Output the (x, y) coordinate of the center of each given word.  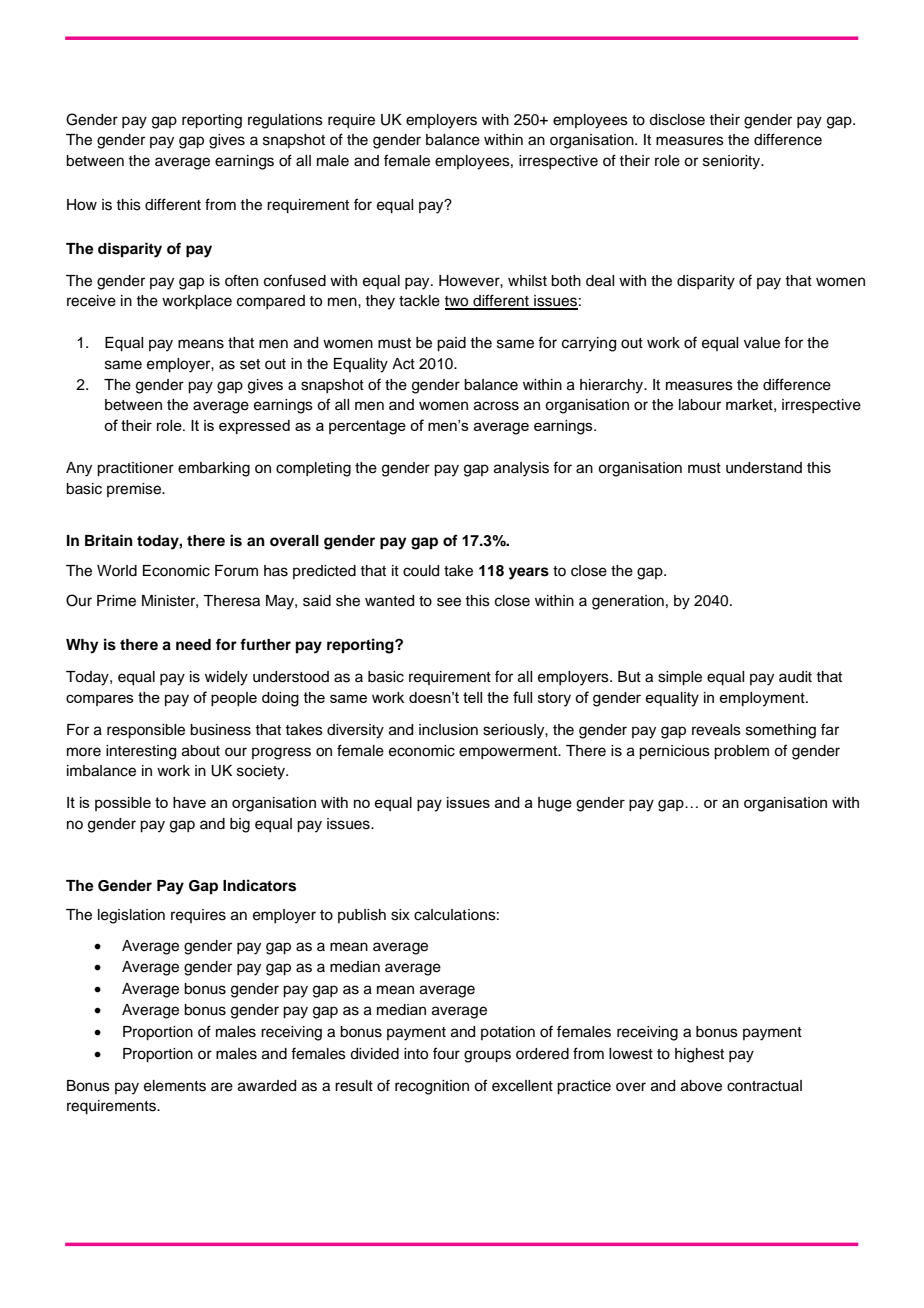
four (446, 1053)
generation (628, 602)
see (449, 602)
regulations (285, 121)
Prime (116, 601)
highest (699, 1055)
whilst (527, 281)
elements (175, 1086)
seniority (733, 162)
